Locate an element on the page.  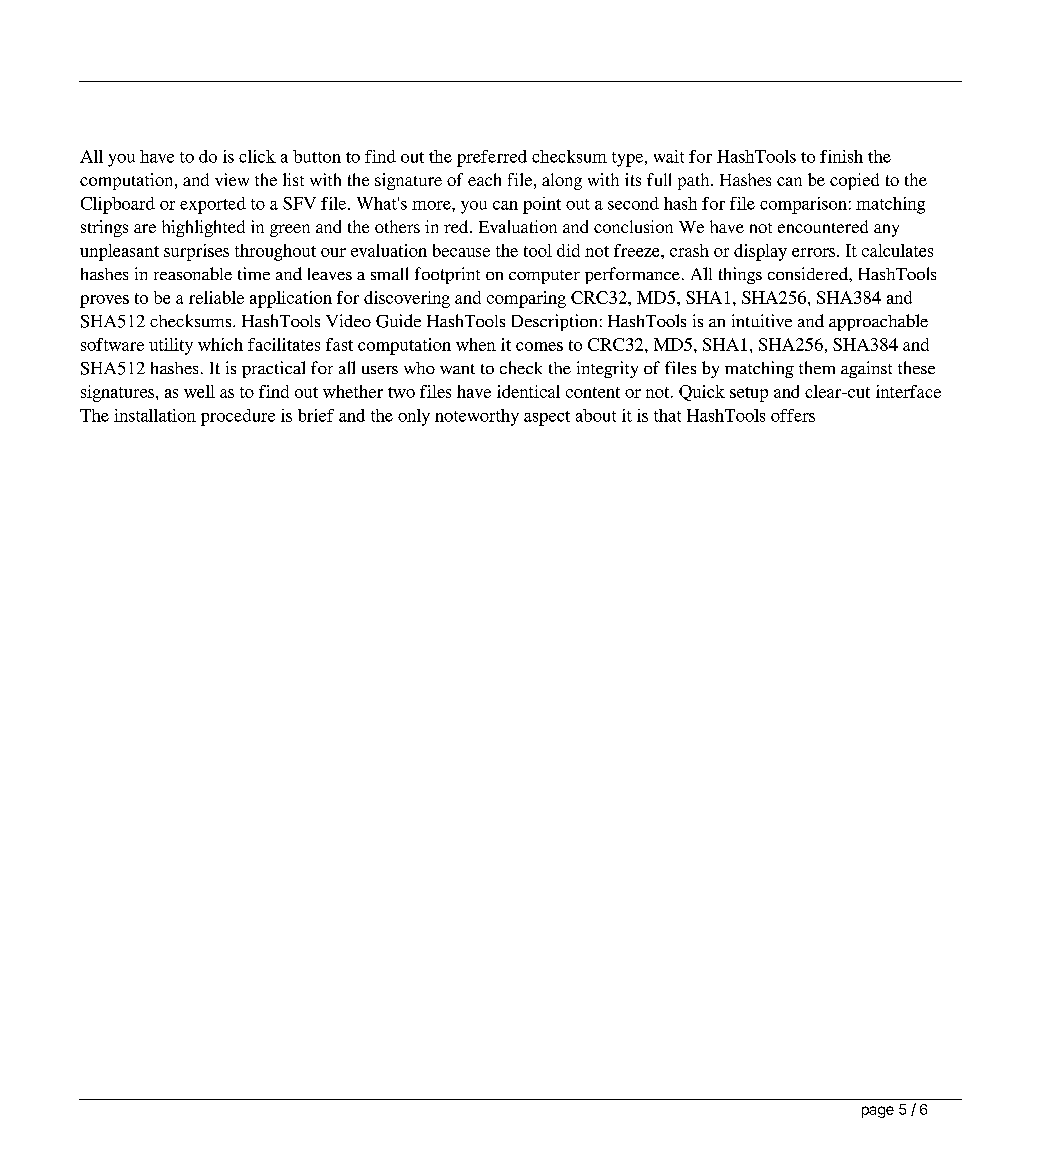
setup is located at coordinates (749, 394).
